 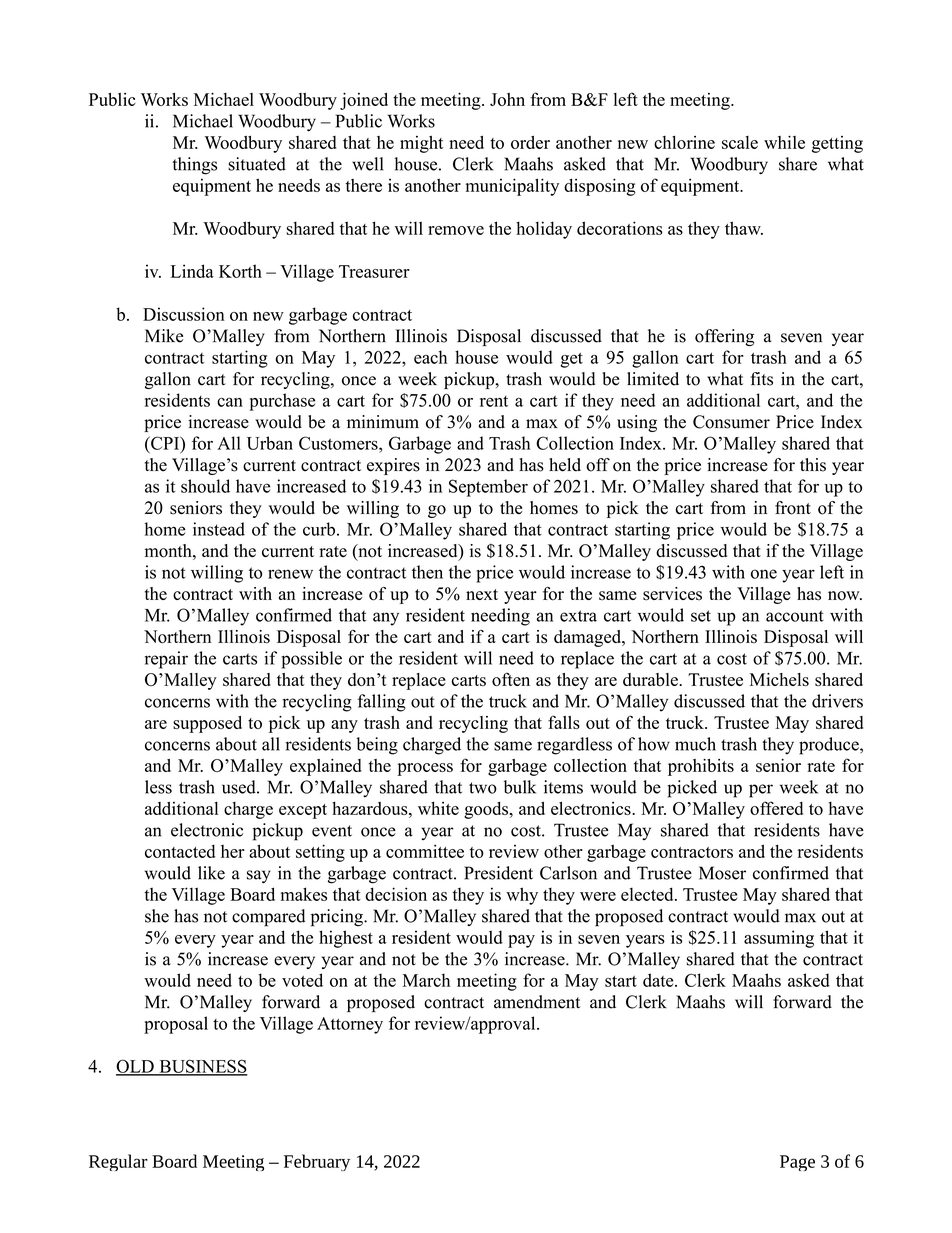 What do you see at coordinates (194, 166) in the screenshot?
I see `things` at bounding box center [194, 166].
